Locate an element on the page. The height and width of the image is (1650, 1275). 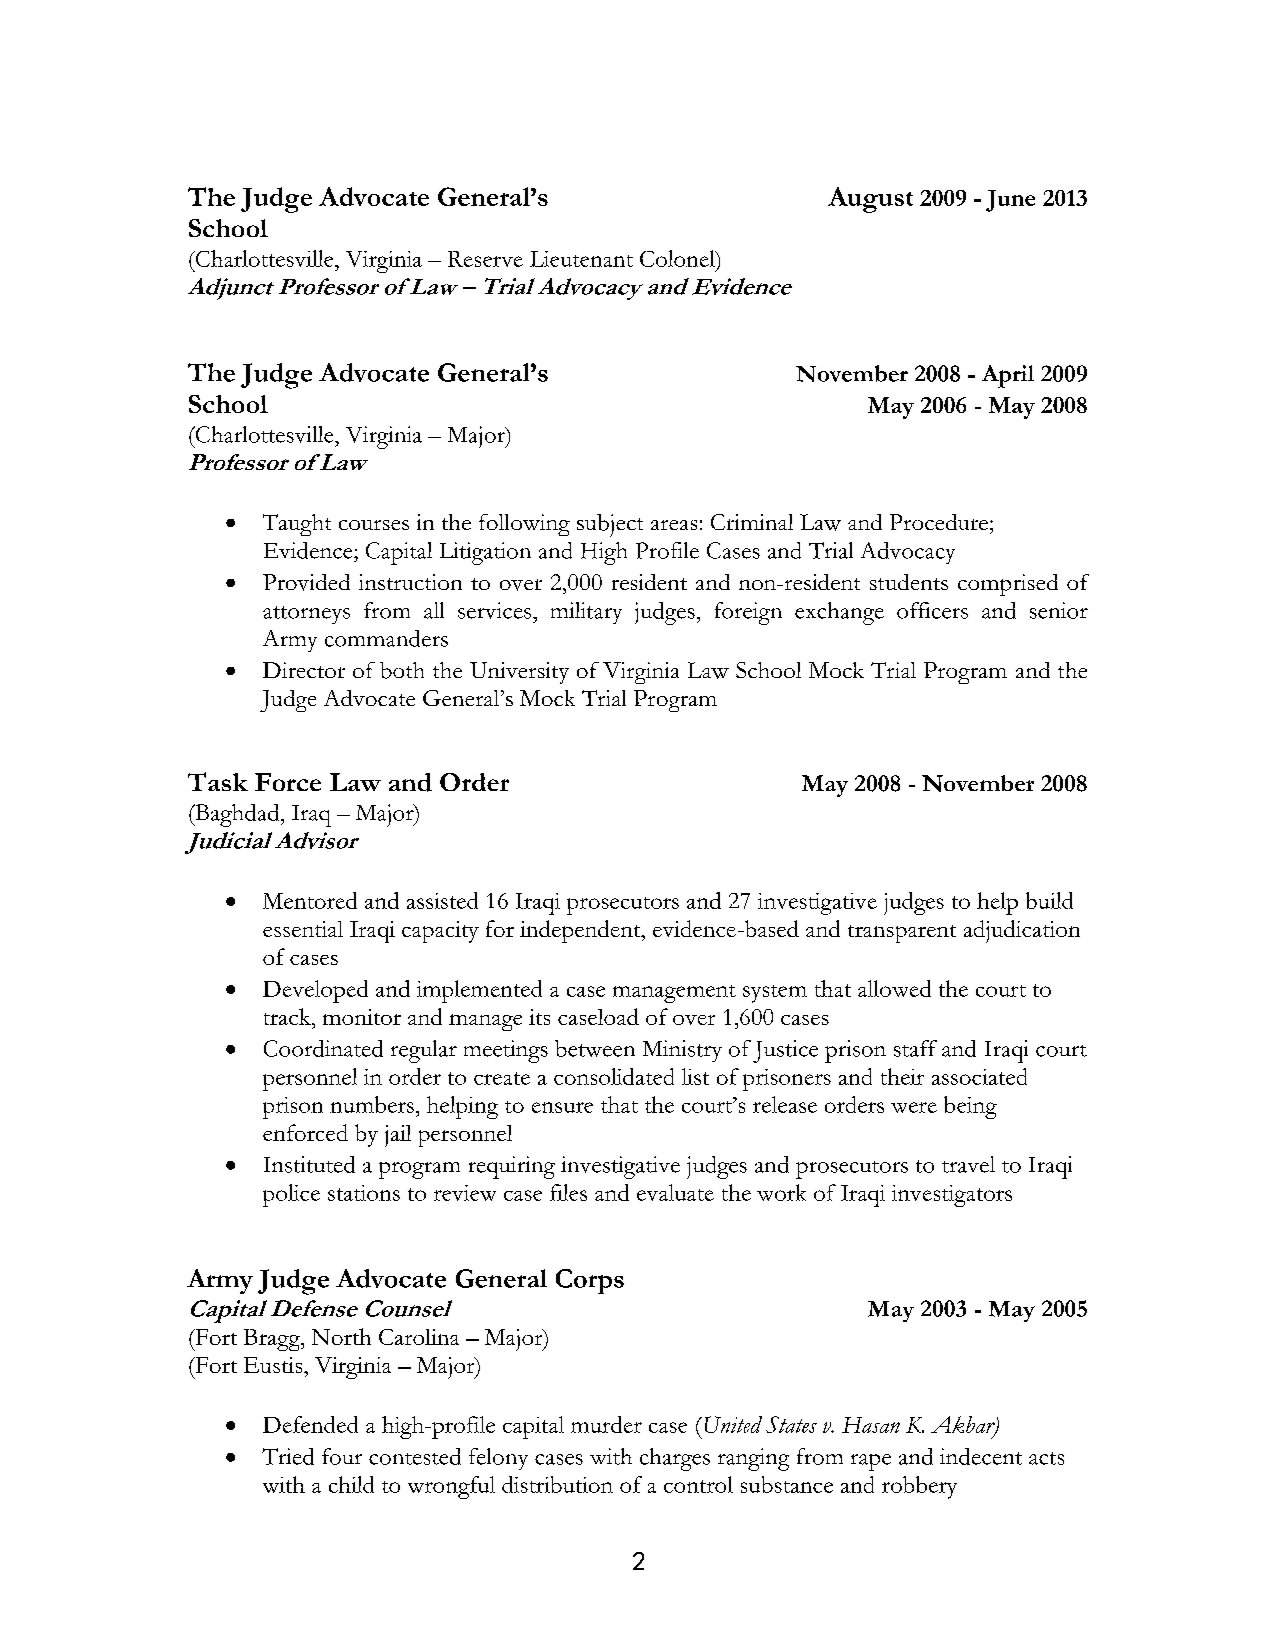
Reserve is located at coordinates (485, 259).
